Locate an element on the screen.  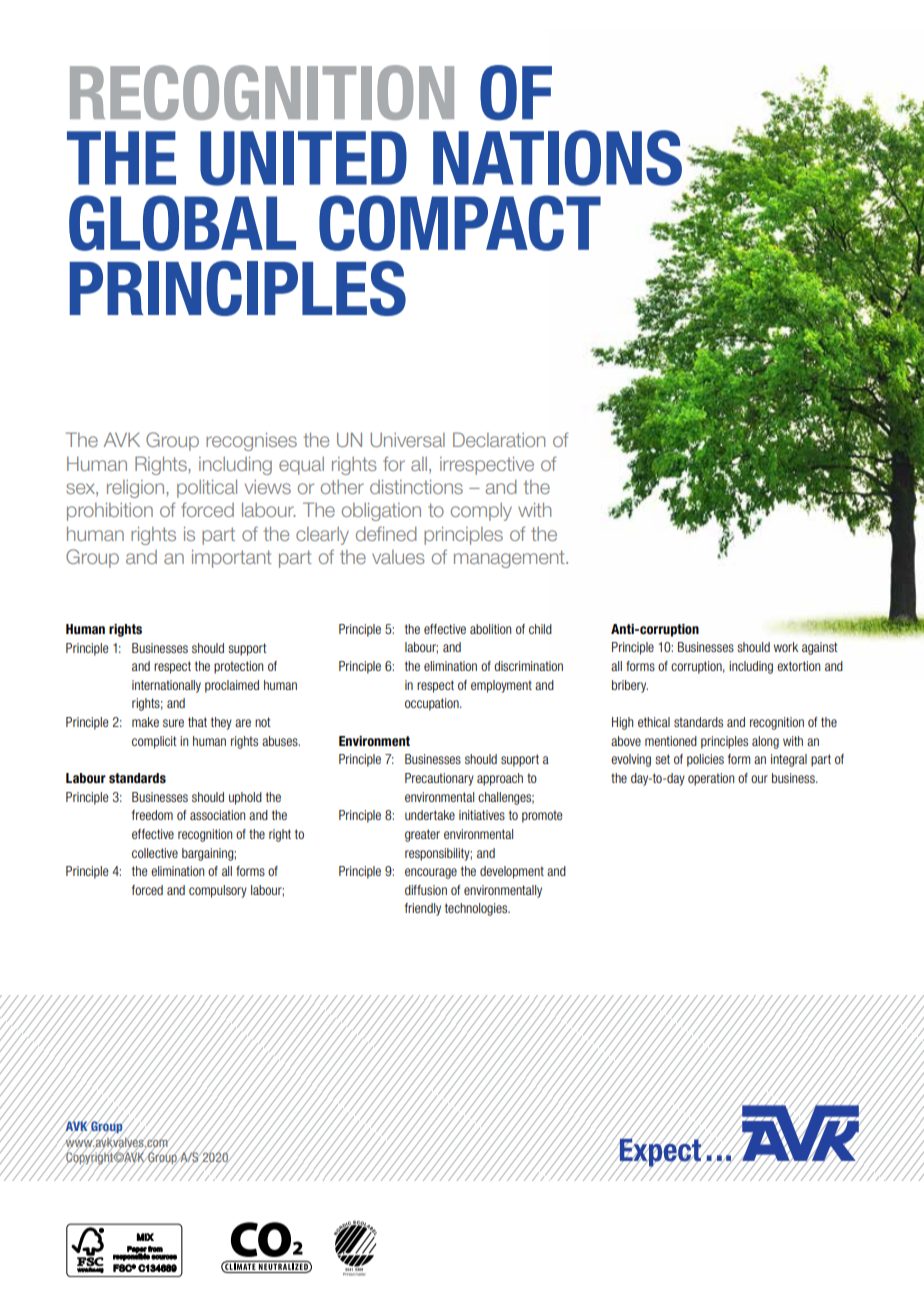
work is located at coordinates (786, 647).
